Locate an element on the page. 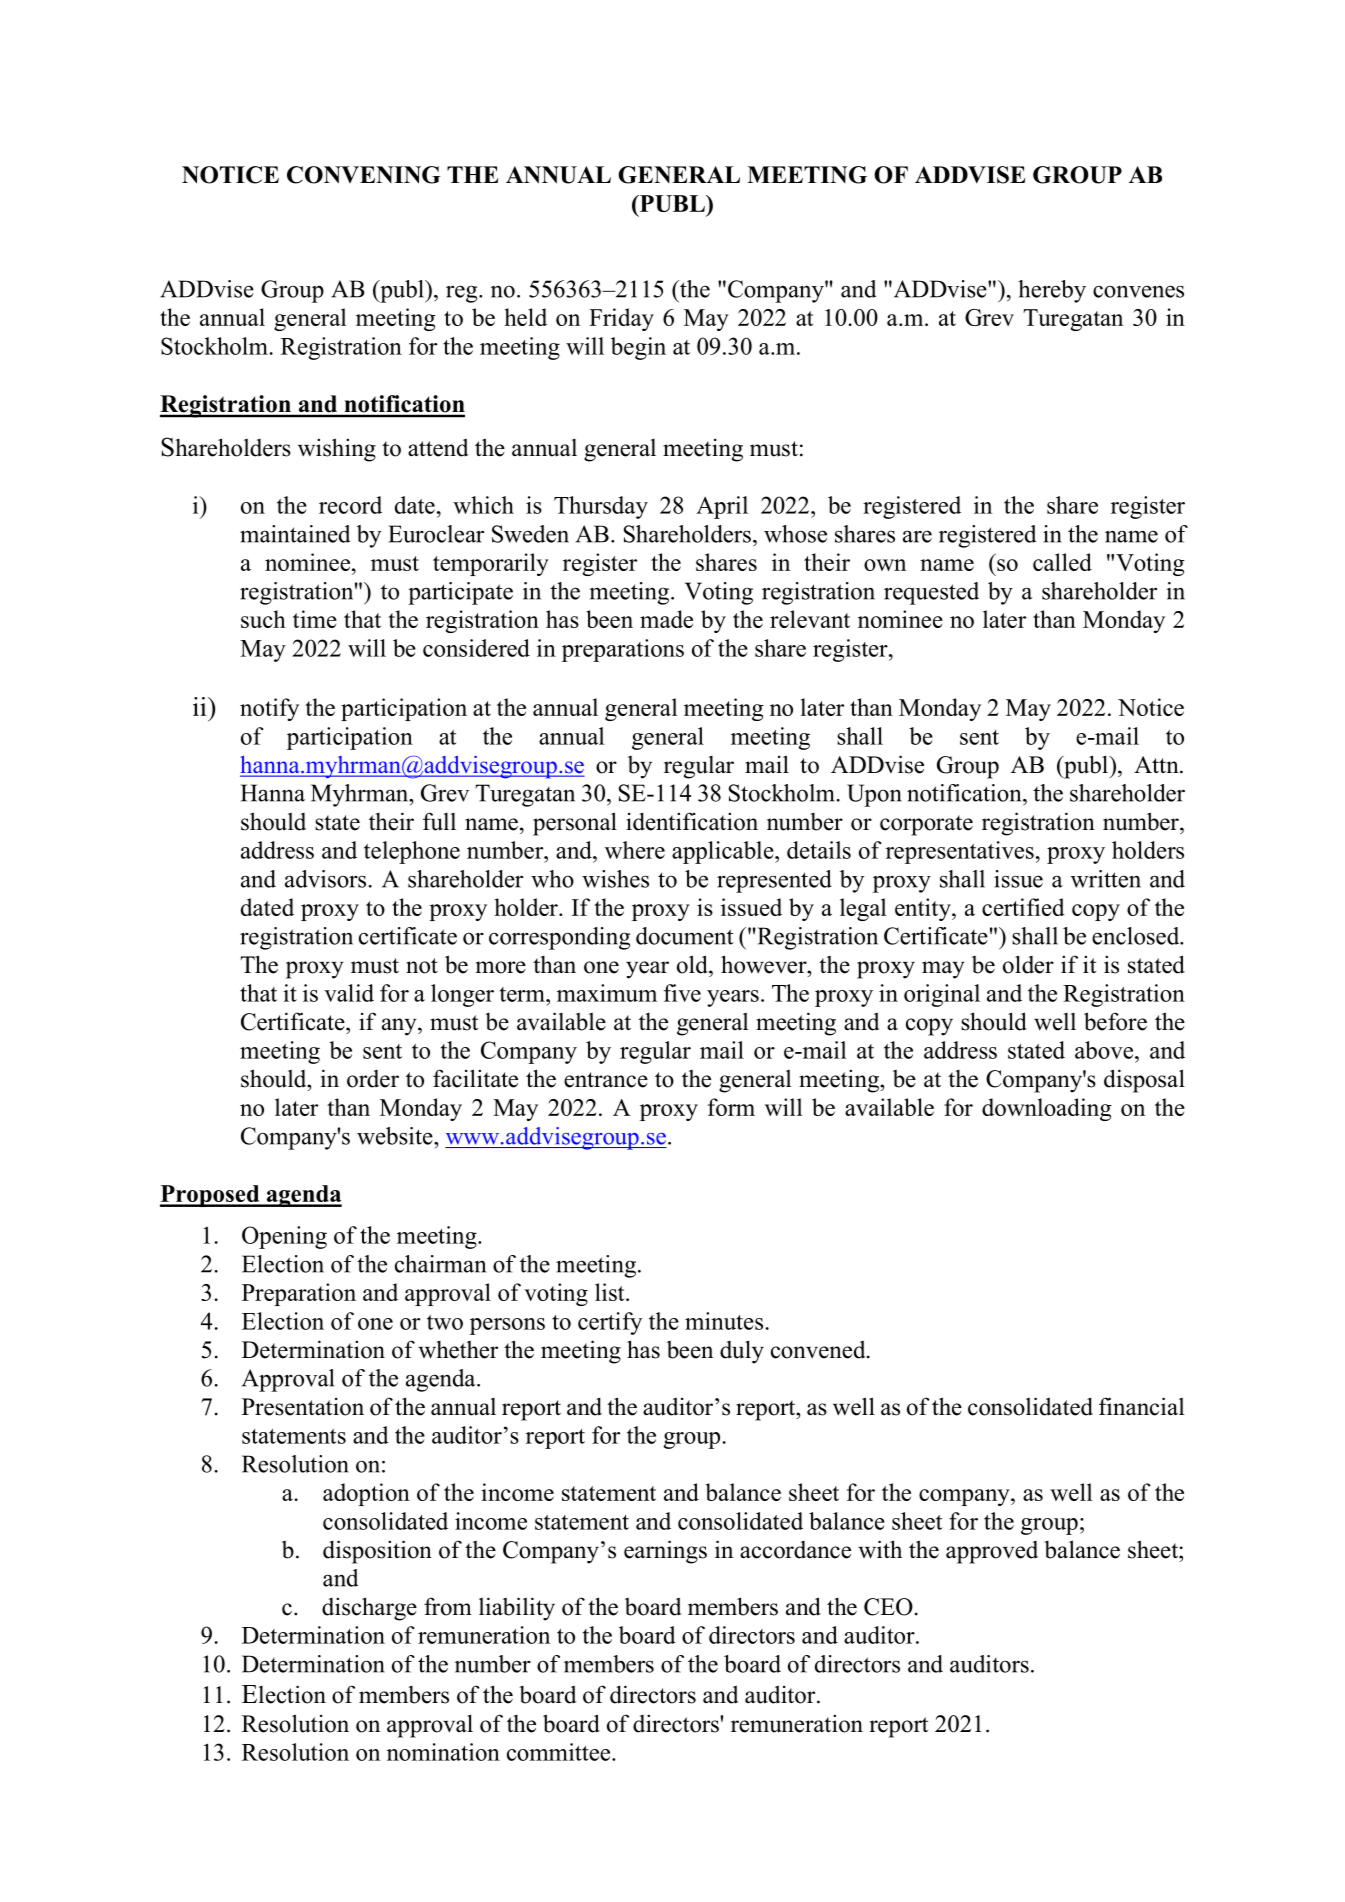 The height and width of the image is (1902, 1345). CONVENING is located at coordinates (363, 175).
